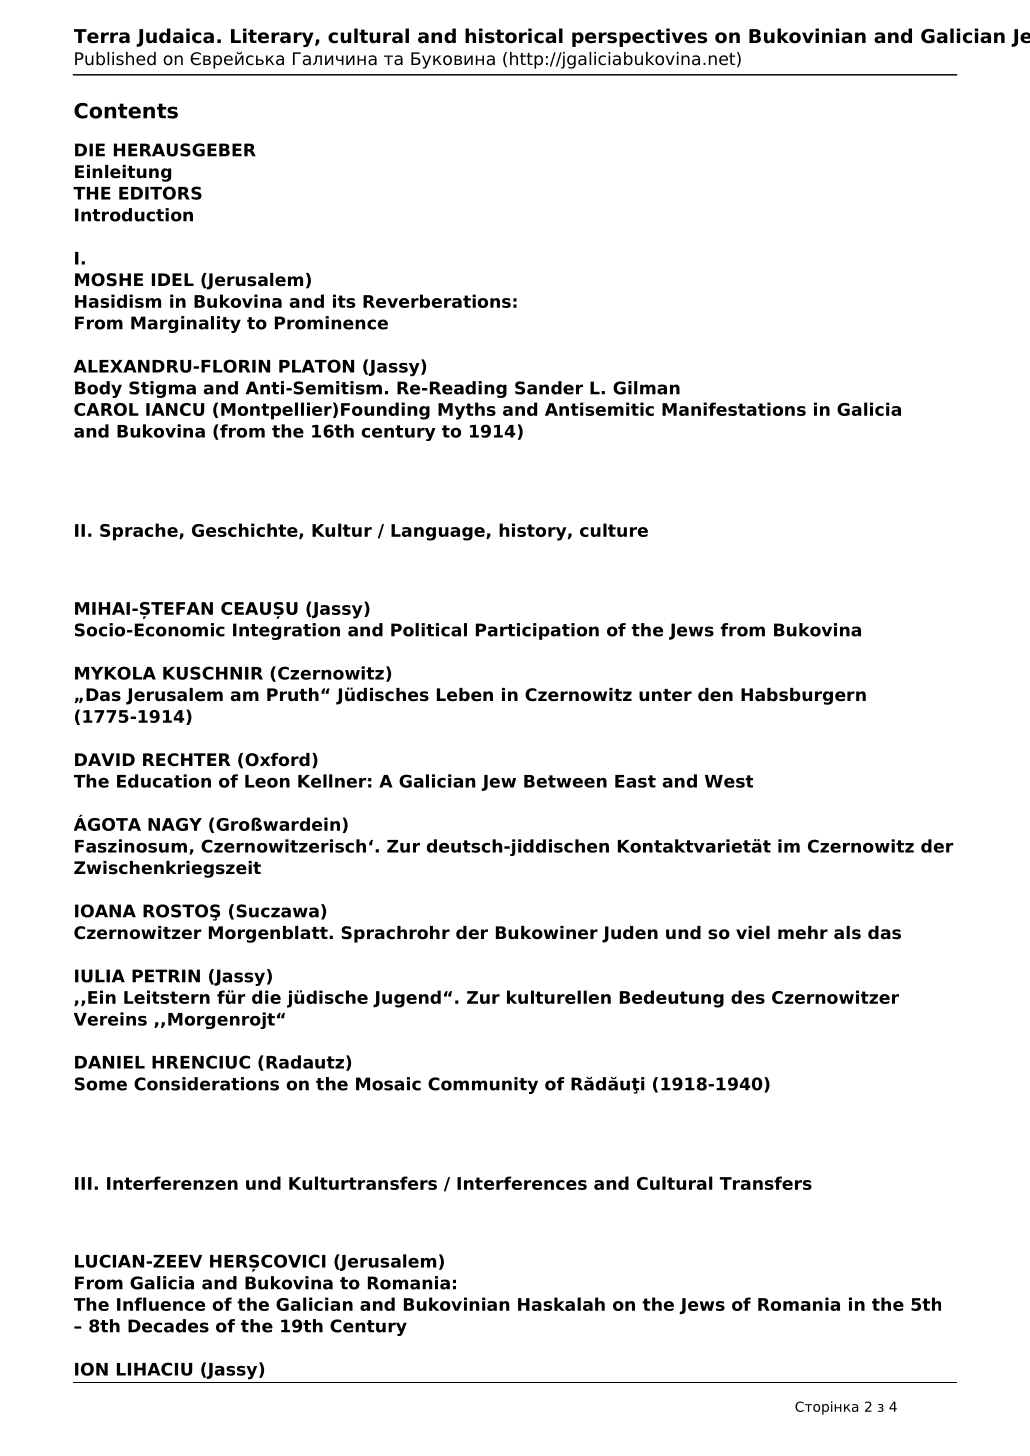  What do you see at coordinates (514, 36) in the page?
I see `historical` at bounding box center [514, 36].
